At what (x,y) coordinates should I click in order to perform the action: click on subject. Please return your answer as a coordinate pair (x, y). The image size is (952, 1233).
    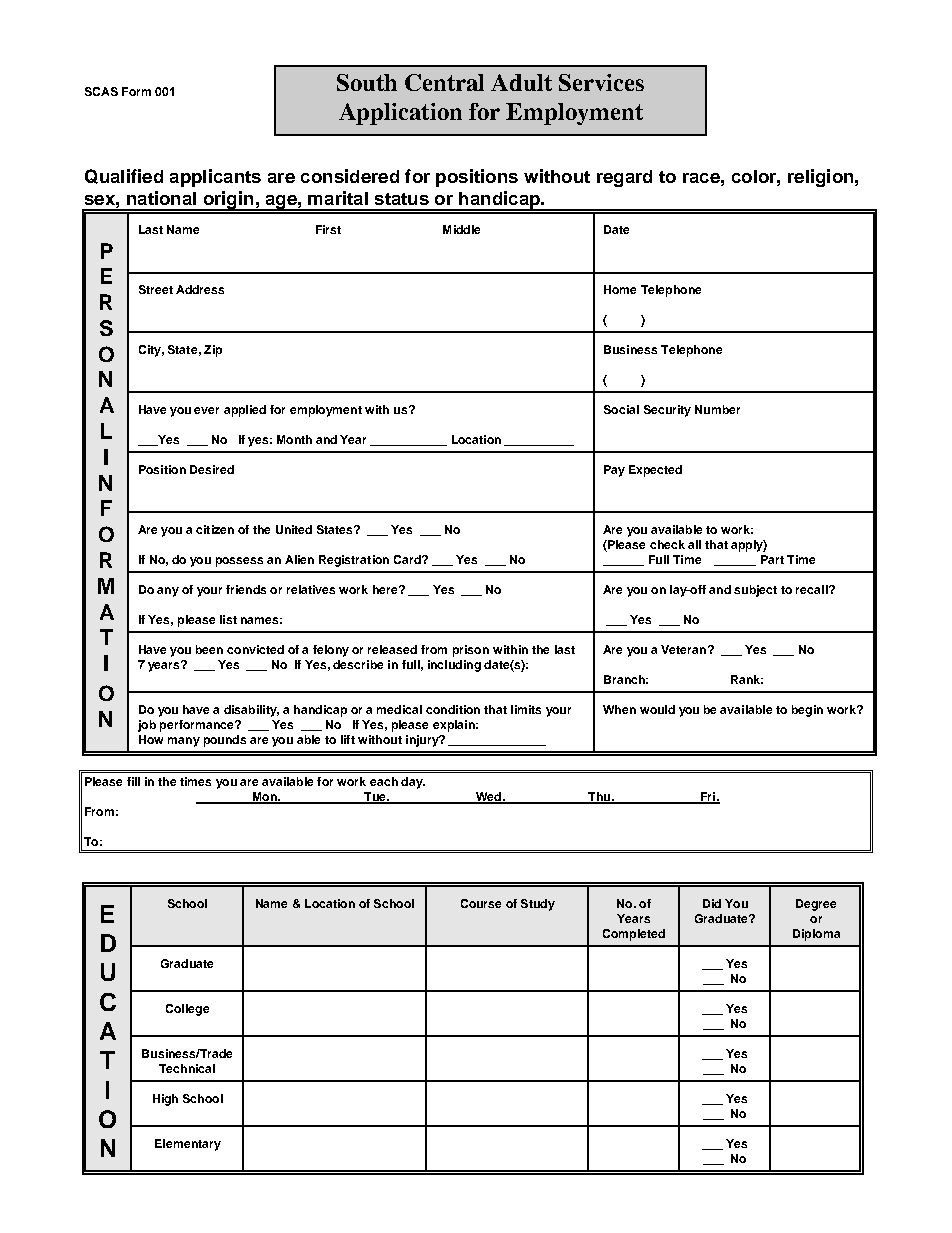
    Looking at the image, I should click on (755, 591).
